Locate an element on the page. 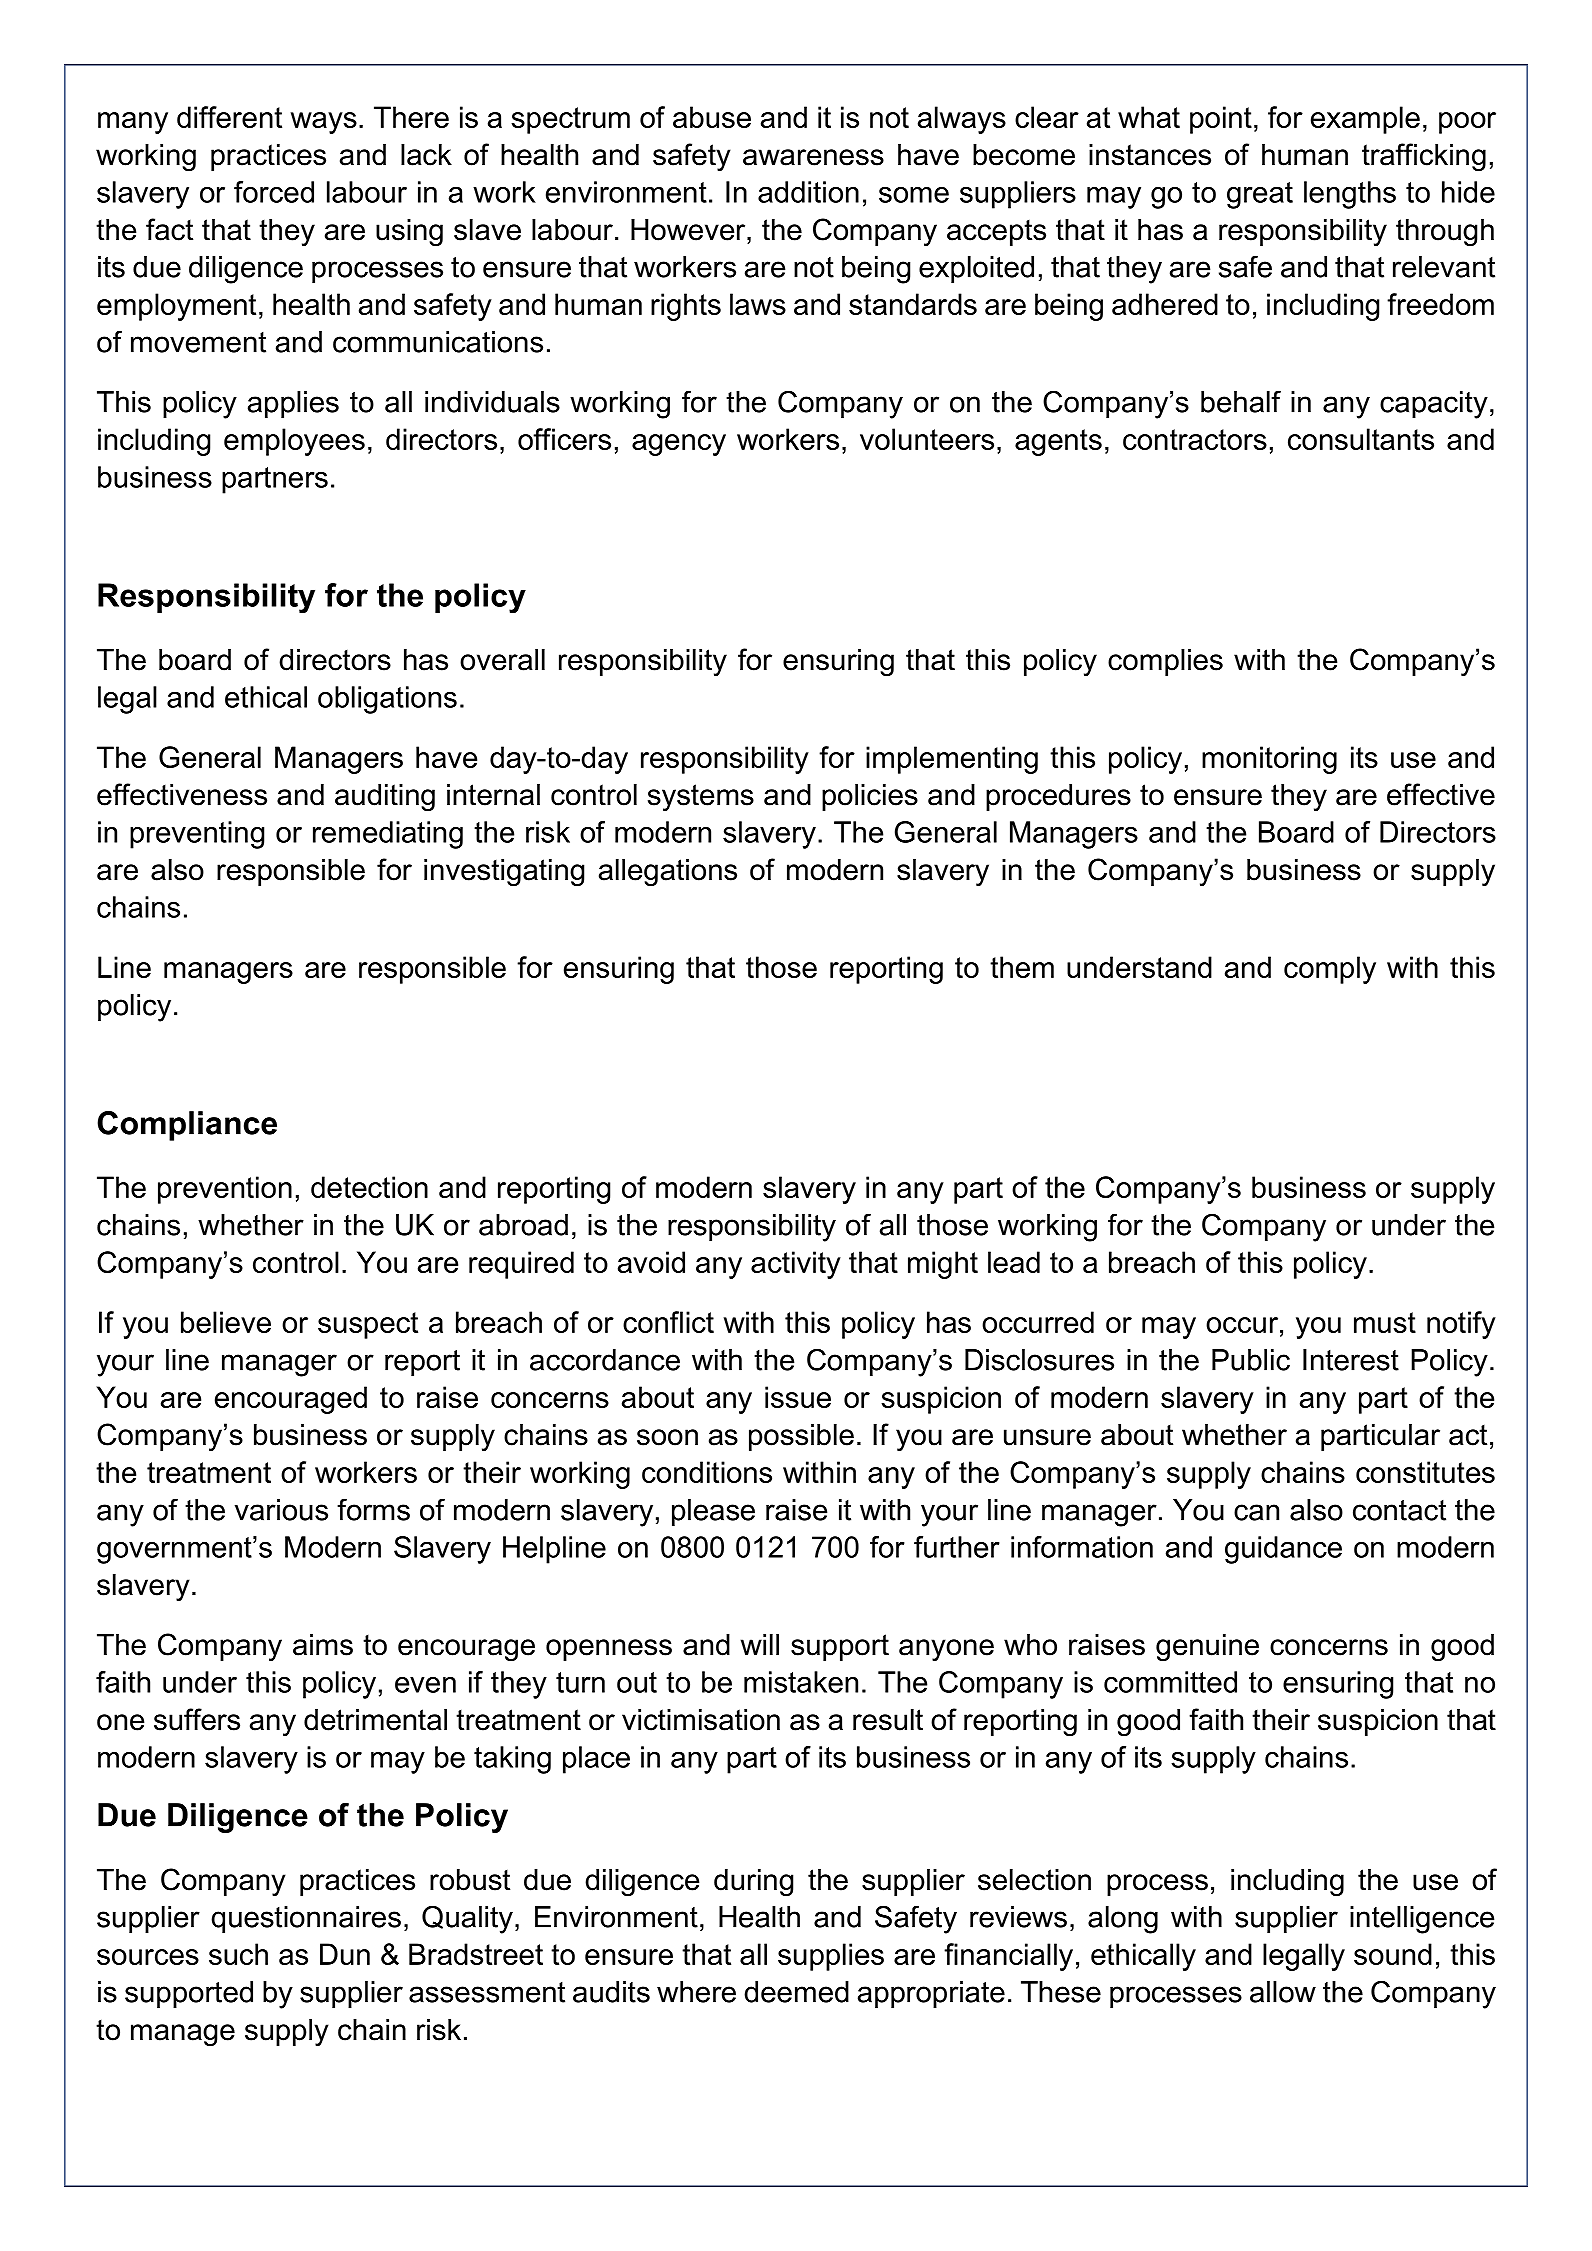  questionnaires is located at coordinates (306, 1919).
